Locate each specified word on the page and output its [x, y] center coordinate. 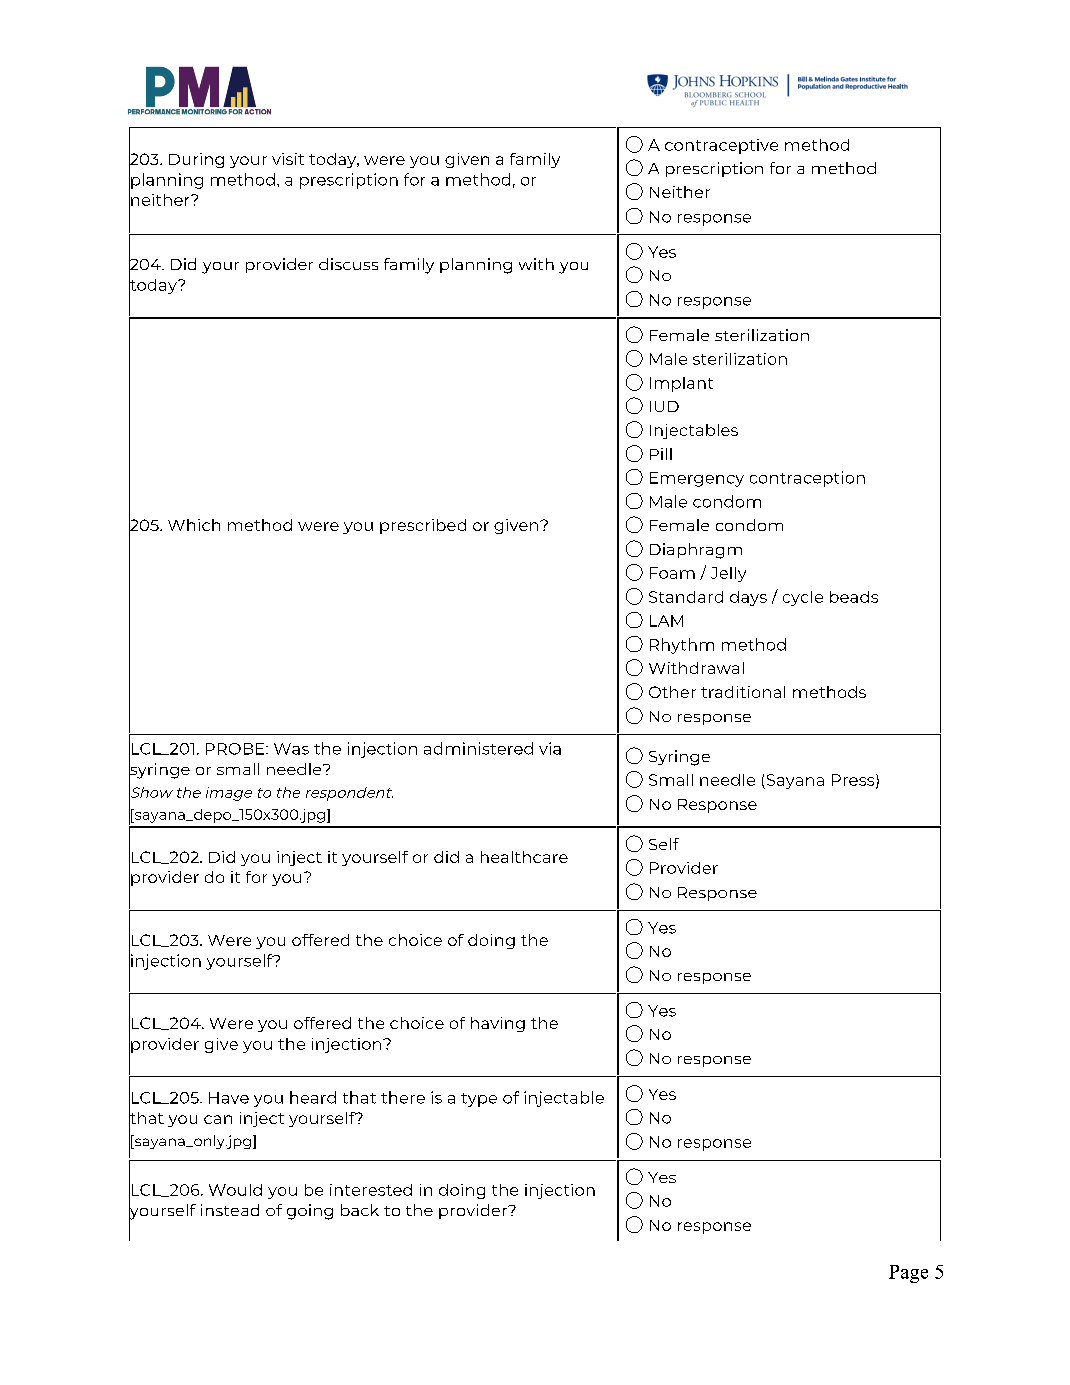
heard [313, 1097]
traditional [743, 692]
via [550, 748]
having [498, 1024]
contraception [807, 479]
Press [854, 781]
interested [371, 1190]
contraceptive [721, 146]
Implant [681, 384]
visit [288, 159]
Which [194, 525]
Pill [661, 454]
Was [291, 749]
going [310, 1212]
